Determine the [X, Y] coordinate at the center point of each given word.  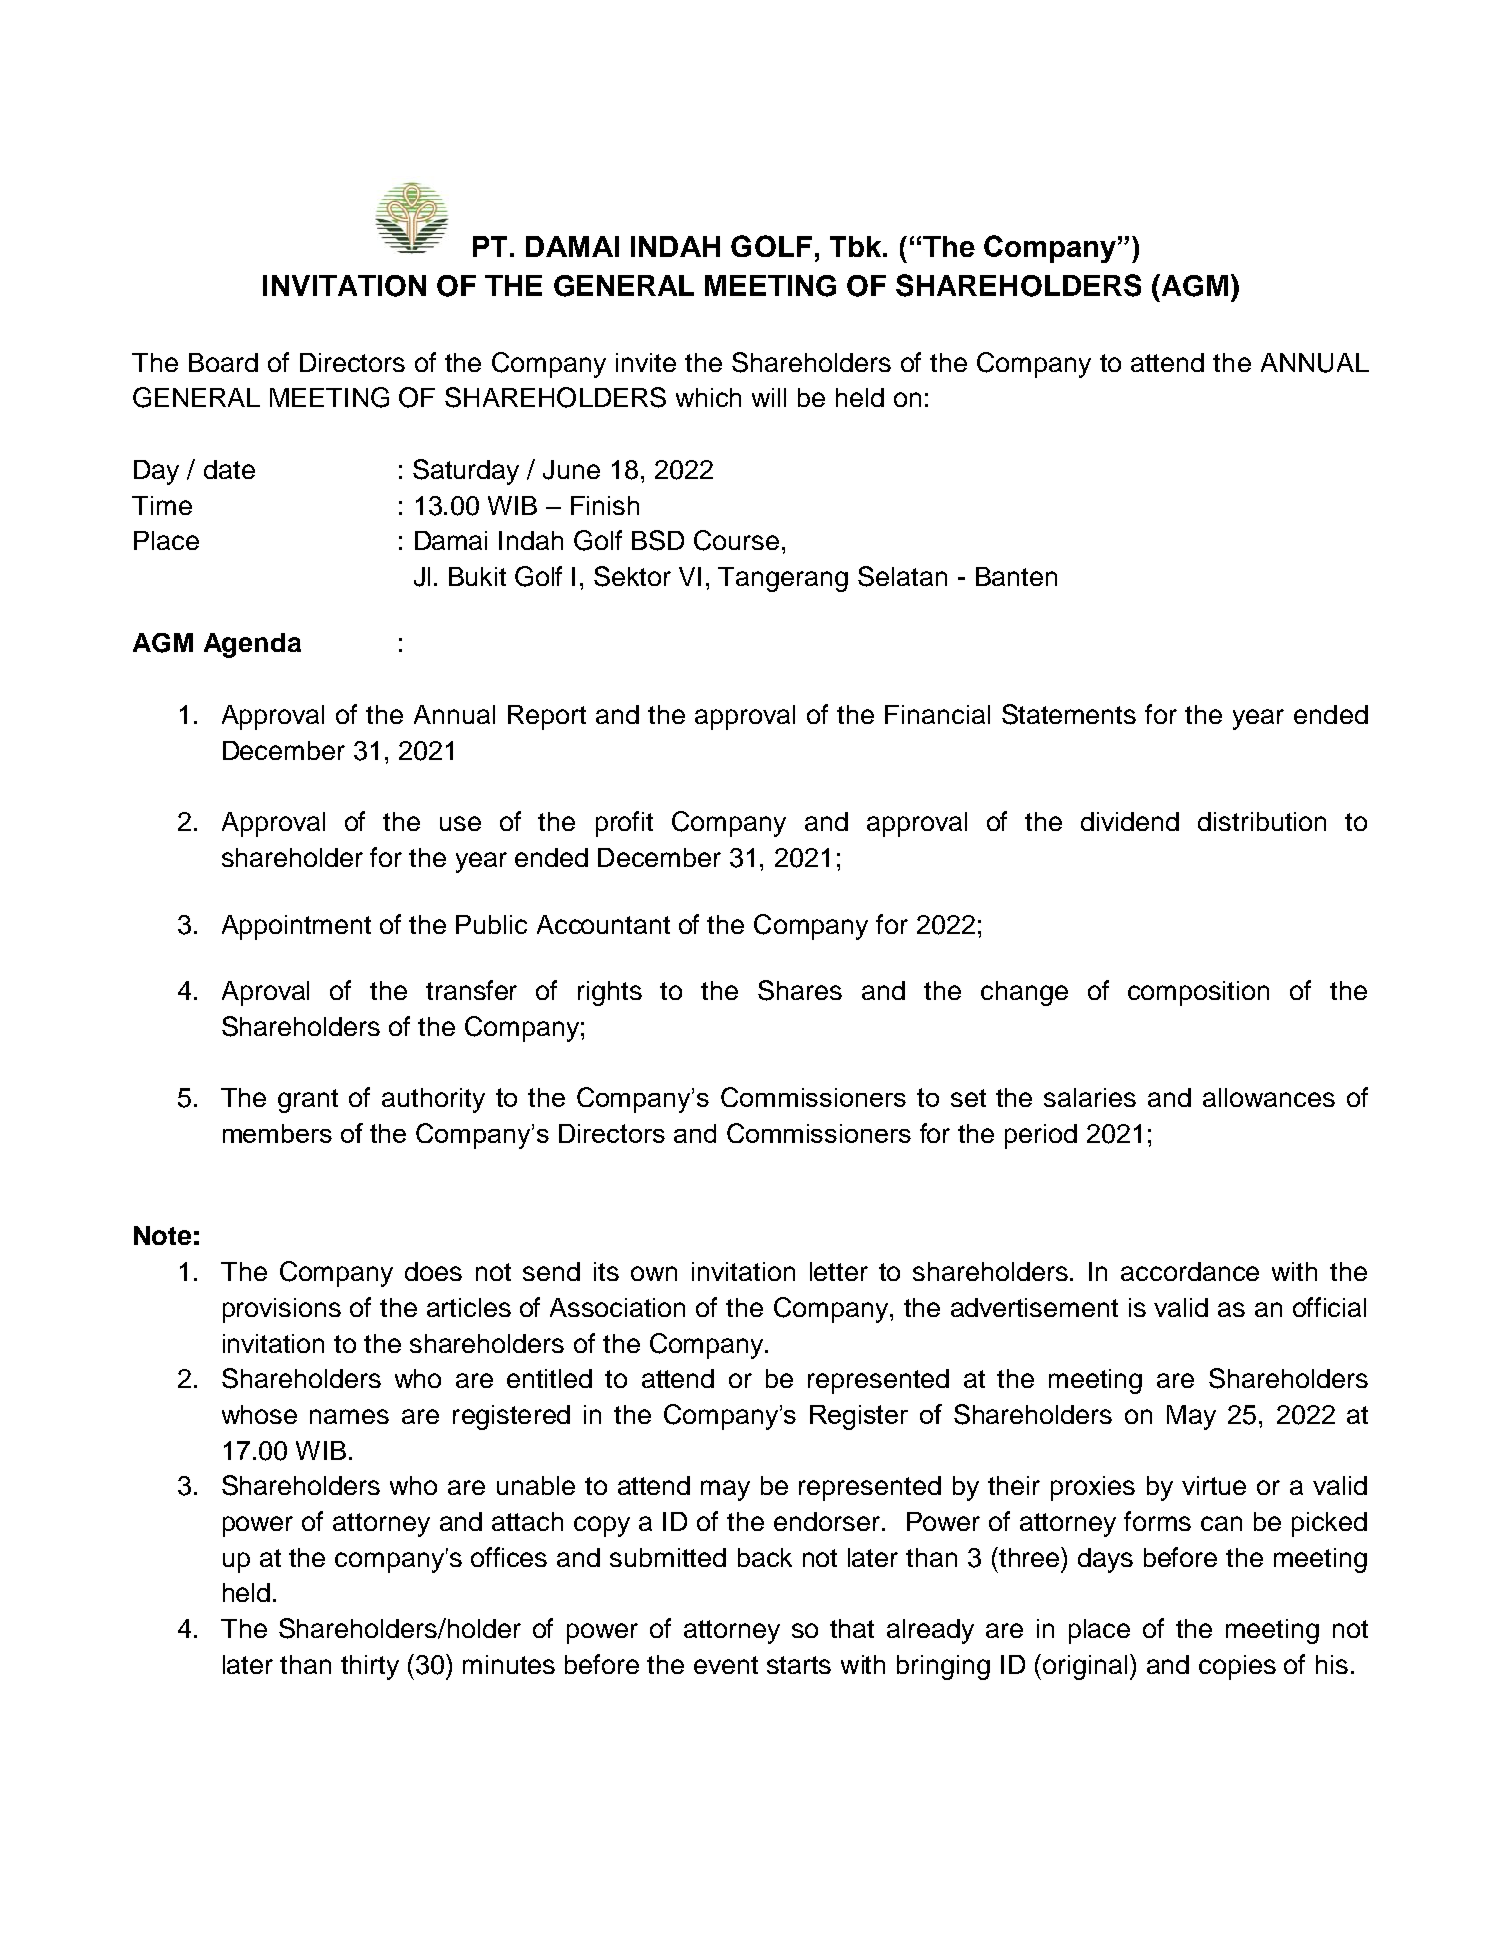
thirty [370, 1667]
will [769, 397]
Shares [800, 990]
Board [223, 362]
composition [1198, 993]
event [726, 1665]
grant [308, 1101]
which [708, 397]
